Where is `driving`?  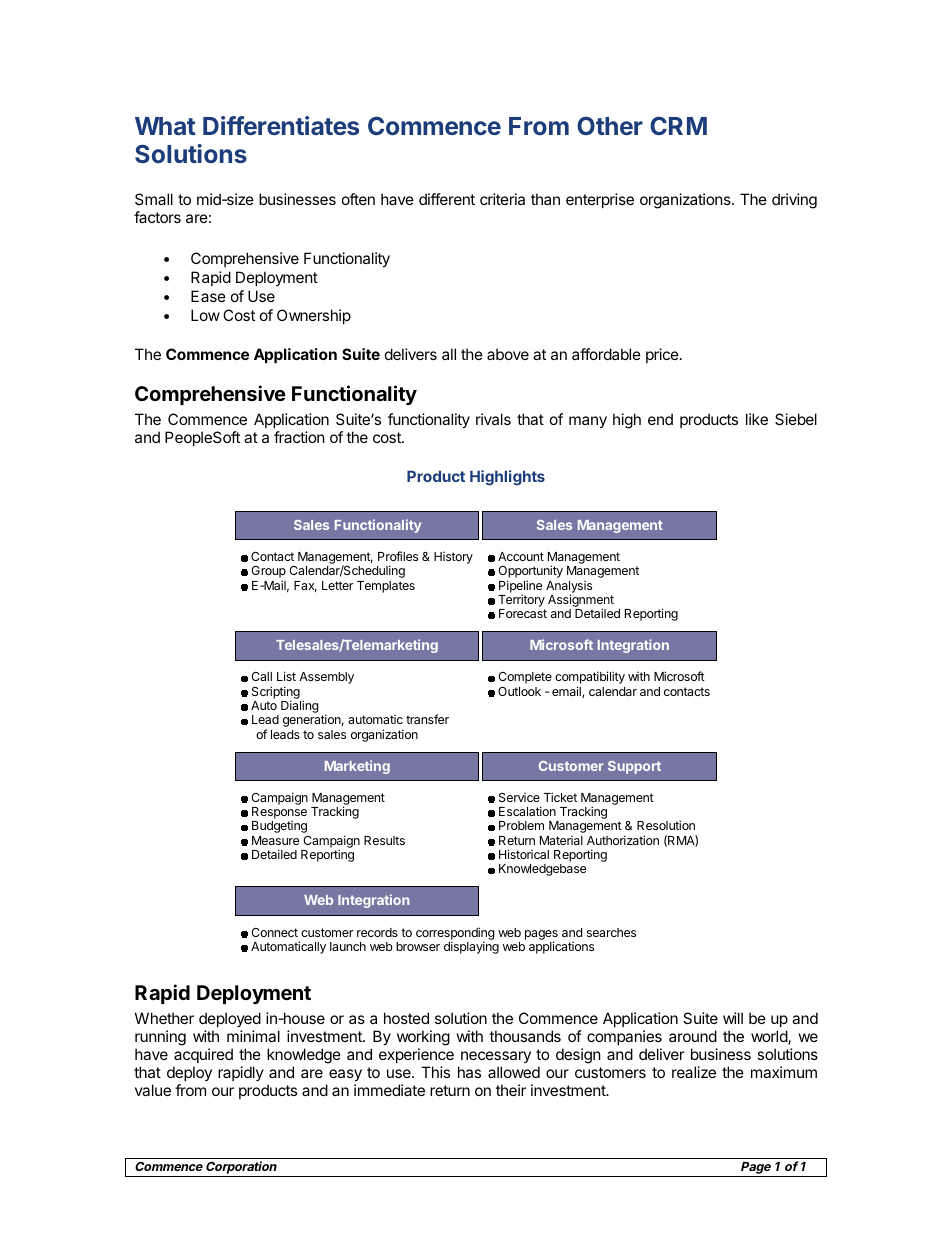 driving is located at coordinates (794, 201).
